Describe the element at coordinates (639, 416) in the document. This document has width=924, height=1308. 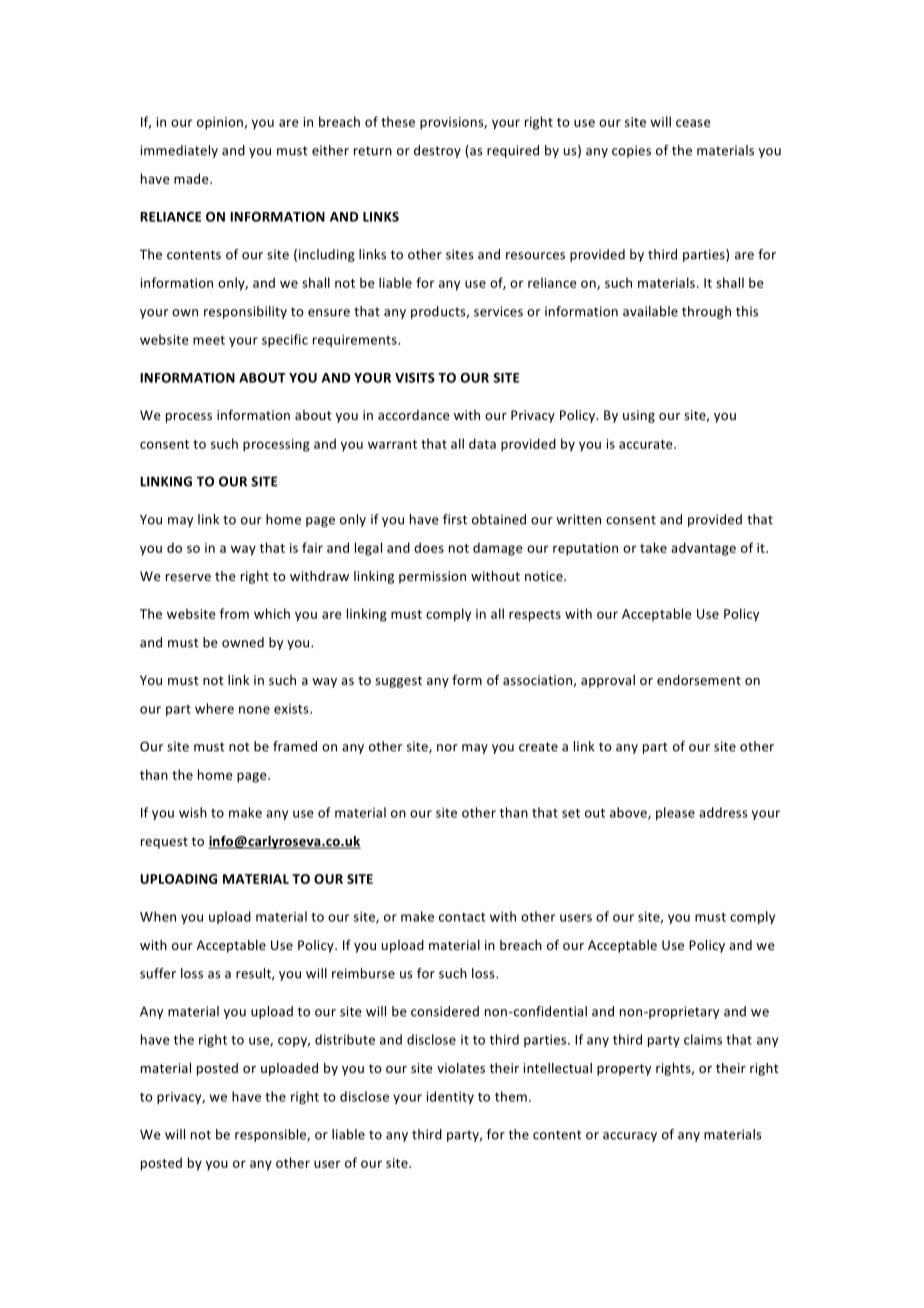
I see `using` at that location.
